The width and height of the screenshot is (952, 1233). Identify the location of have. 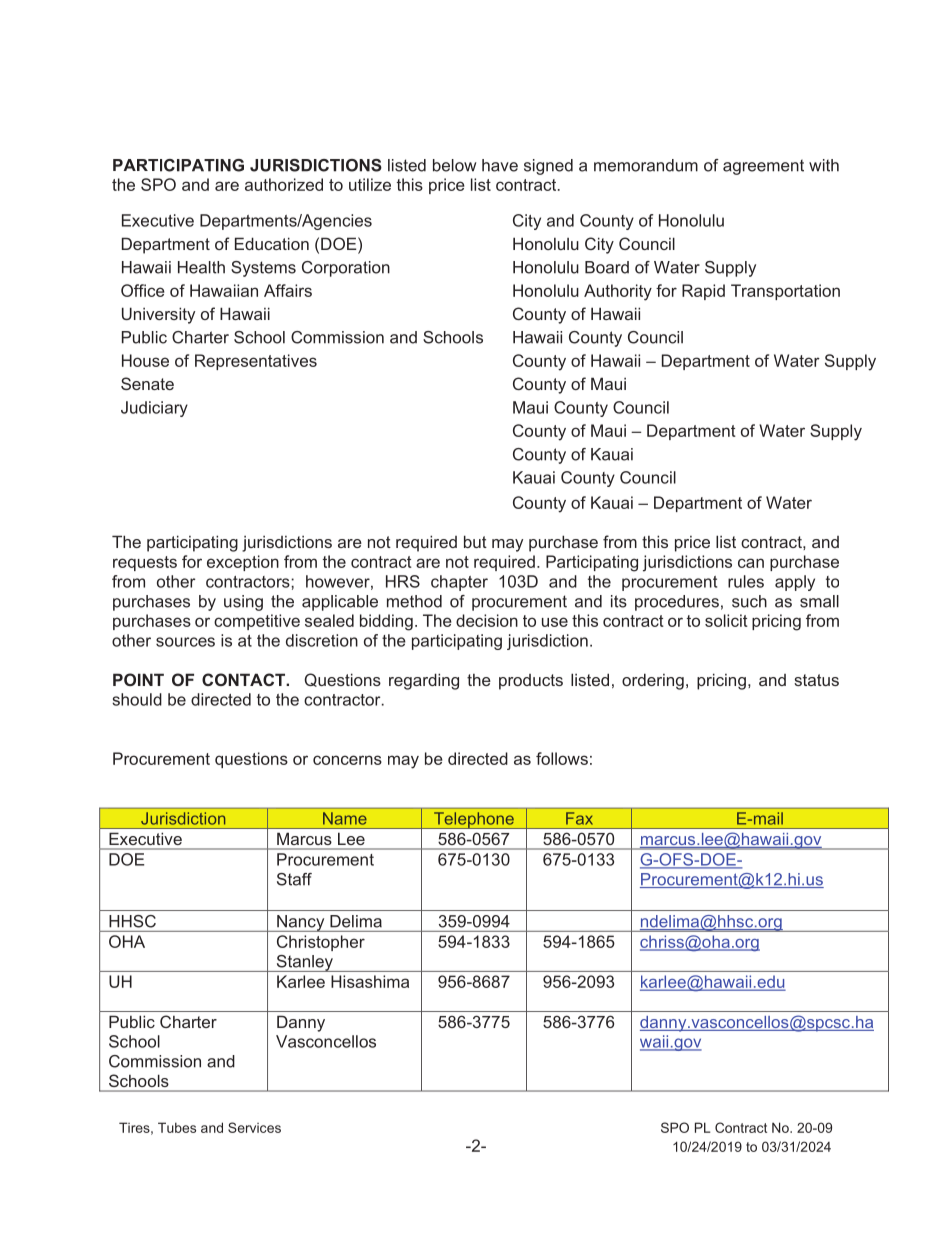
(500, 165).
